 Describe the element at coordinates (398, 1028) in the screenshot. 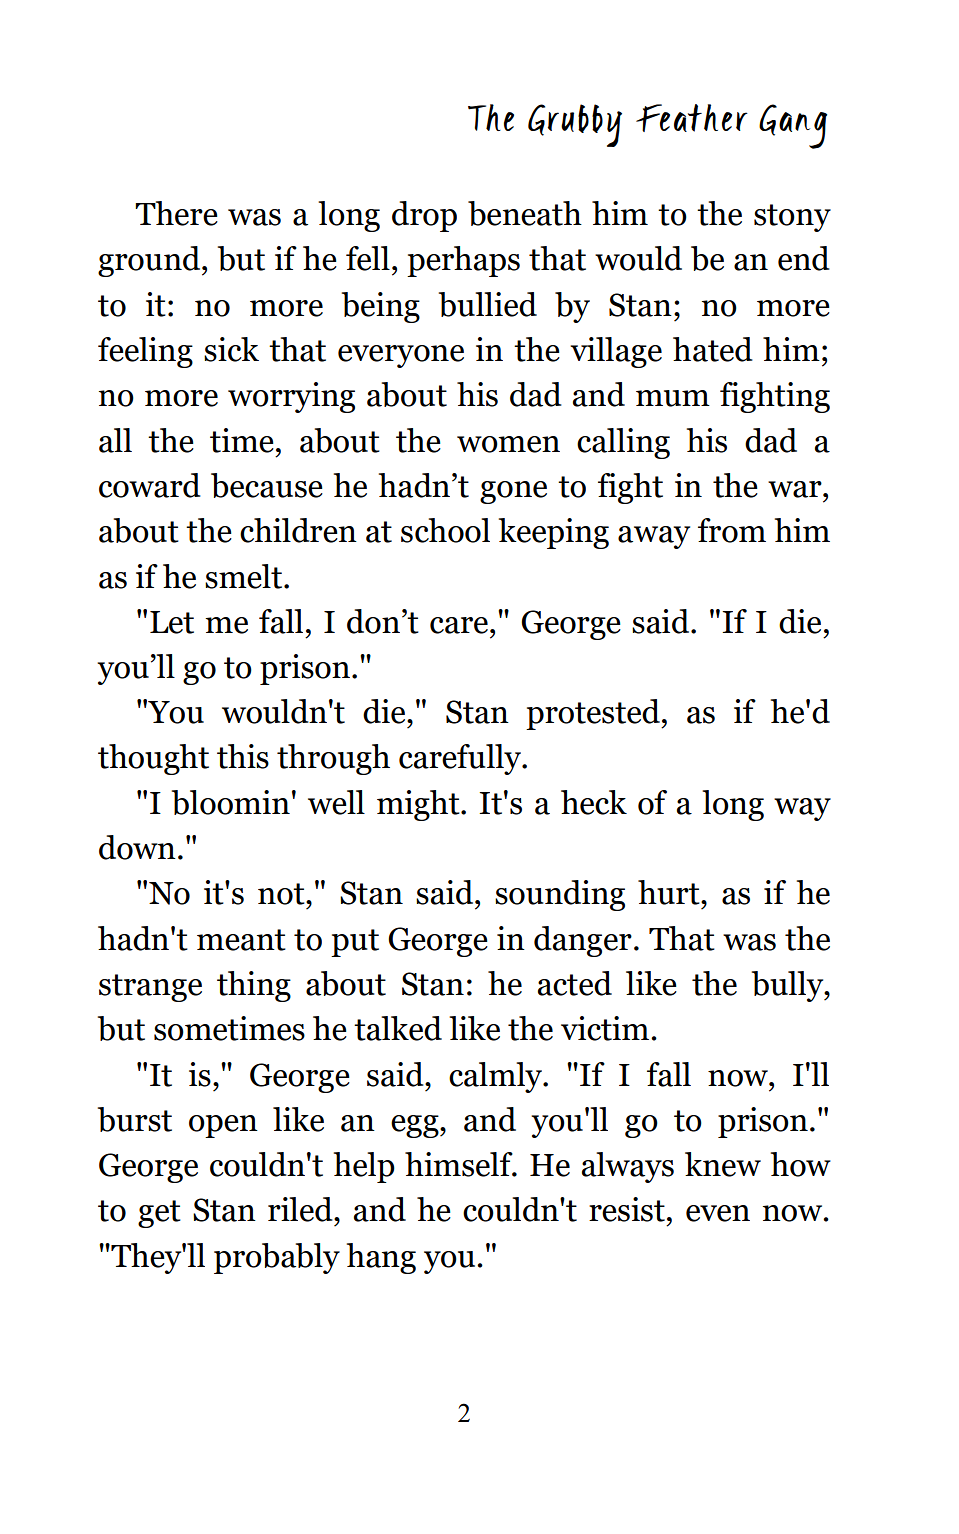

I see `talked` at that location.
